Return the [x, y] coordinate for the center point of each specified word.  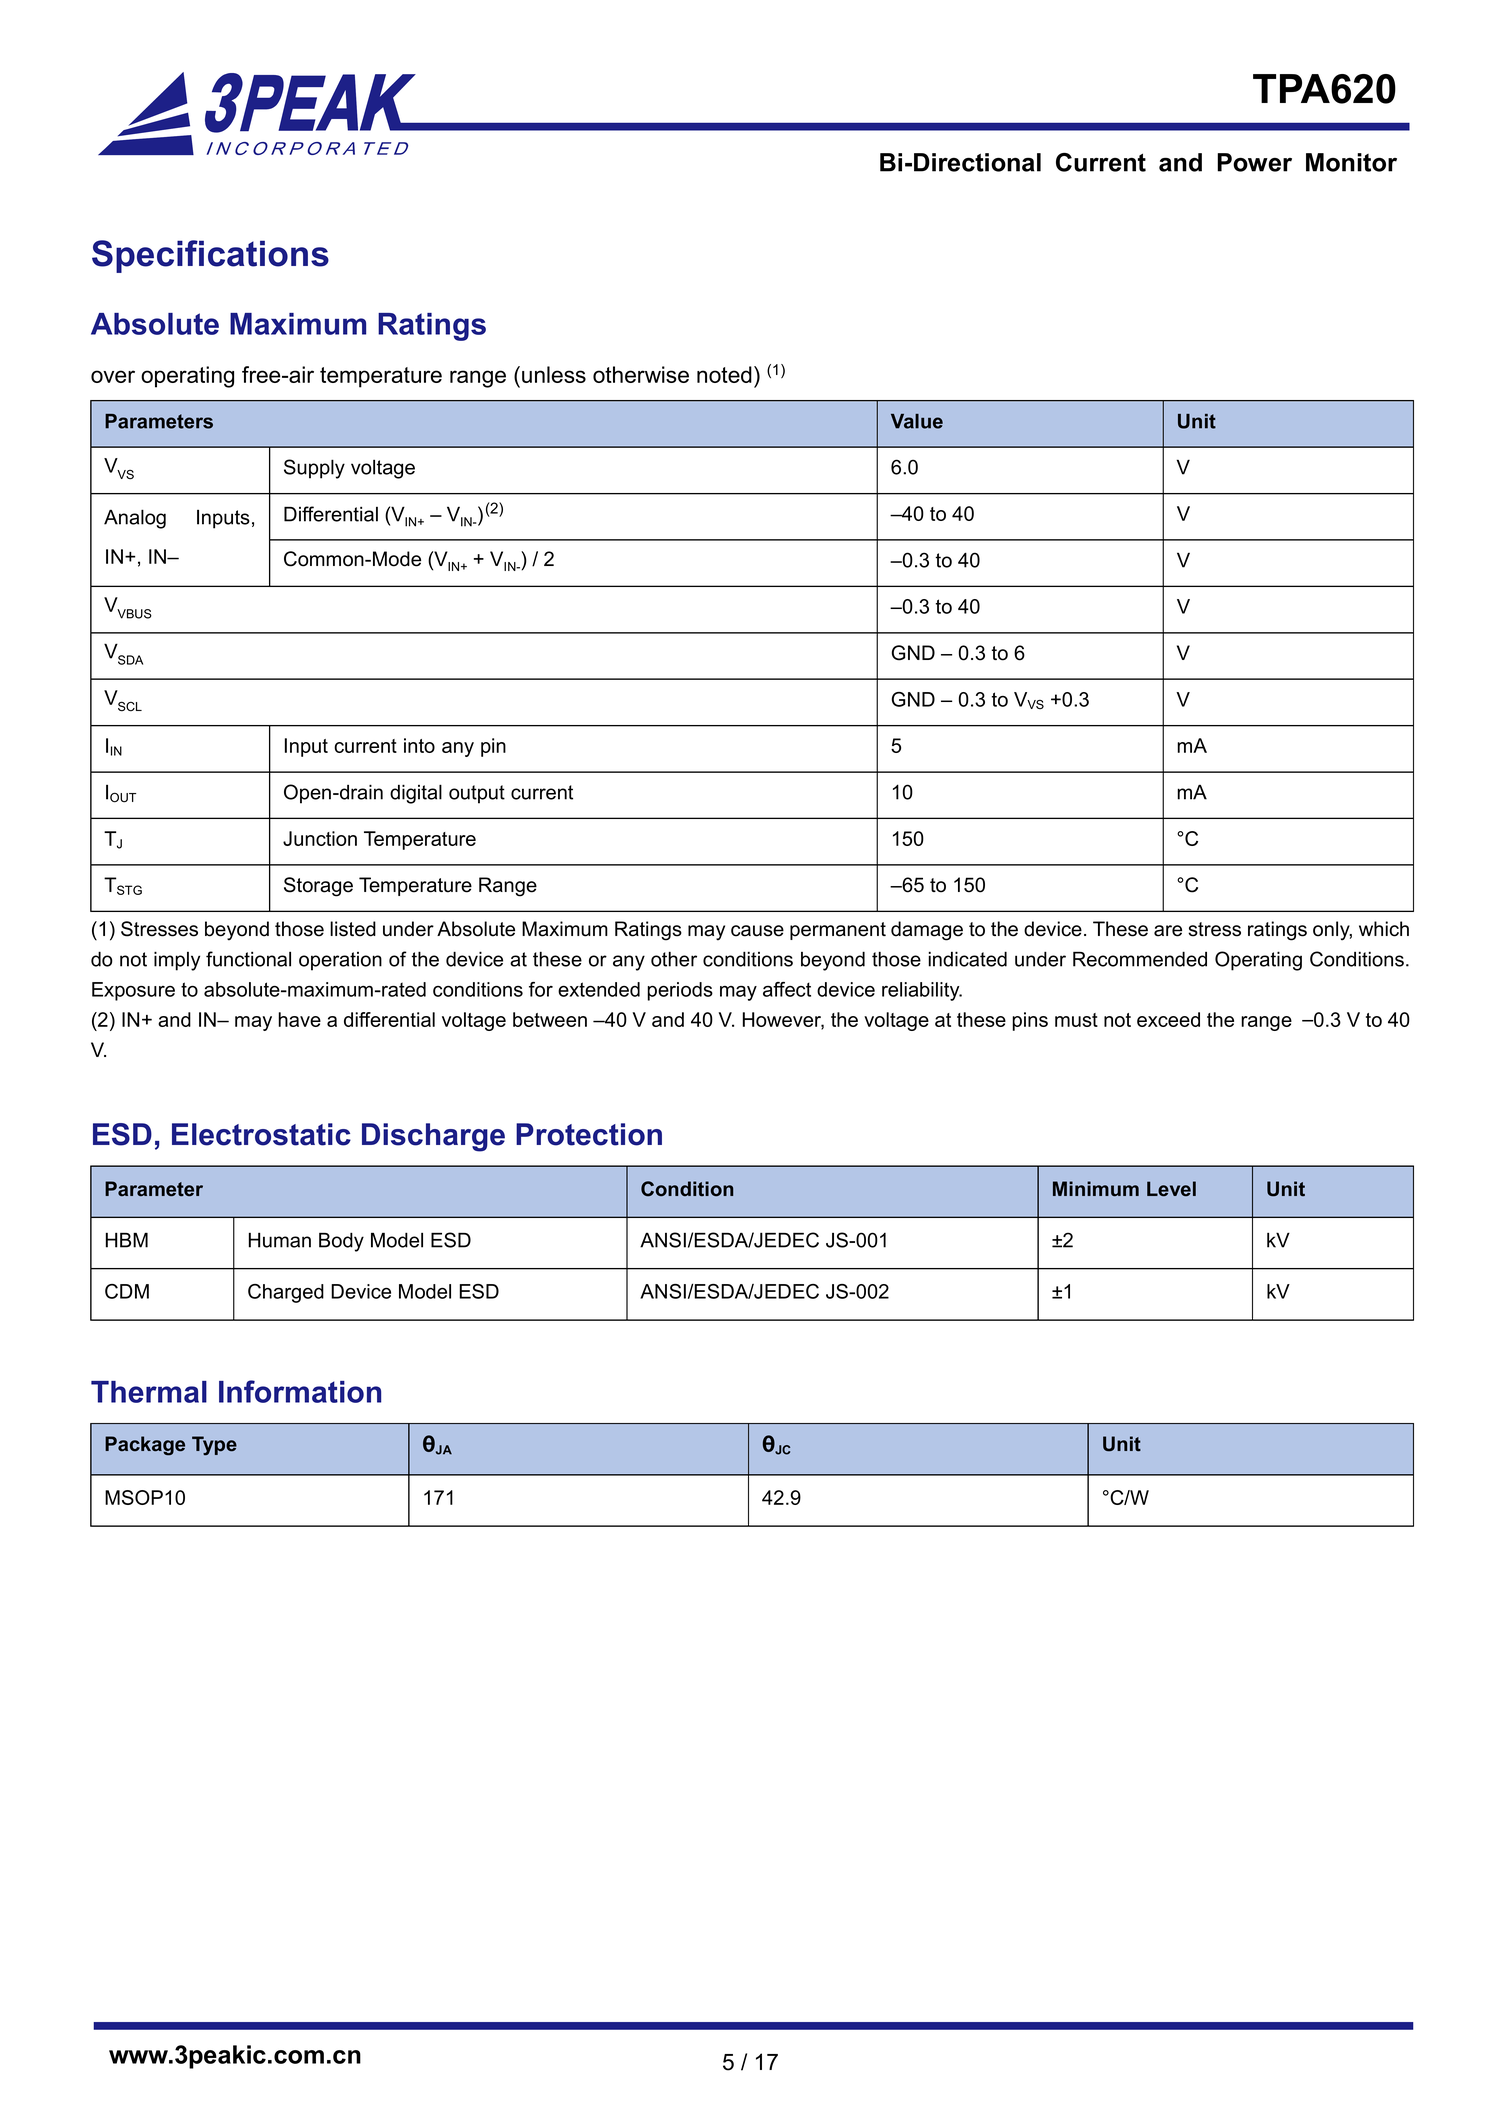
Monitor [1351, 162]
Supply [314, 469]
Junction [320, 838]
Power [1254, 162]
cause [757, 931]
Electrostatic [261, 1134]
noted [724, 374]
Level [1171, 1188]
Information [300, 1391]
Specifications [210, 256]
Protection [589, 1134]
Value [917, 421]
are [1168, 931]
